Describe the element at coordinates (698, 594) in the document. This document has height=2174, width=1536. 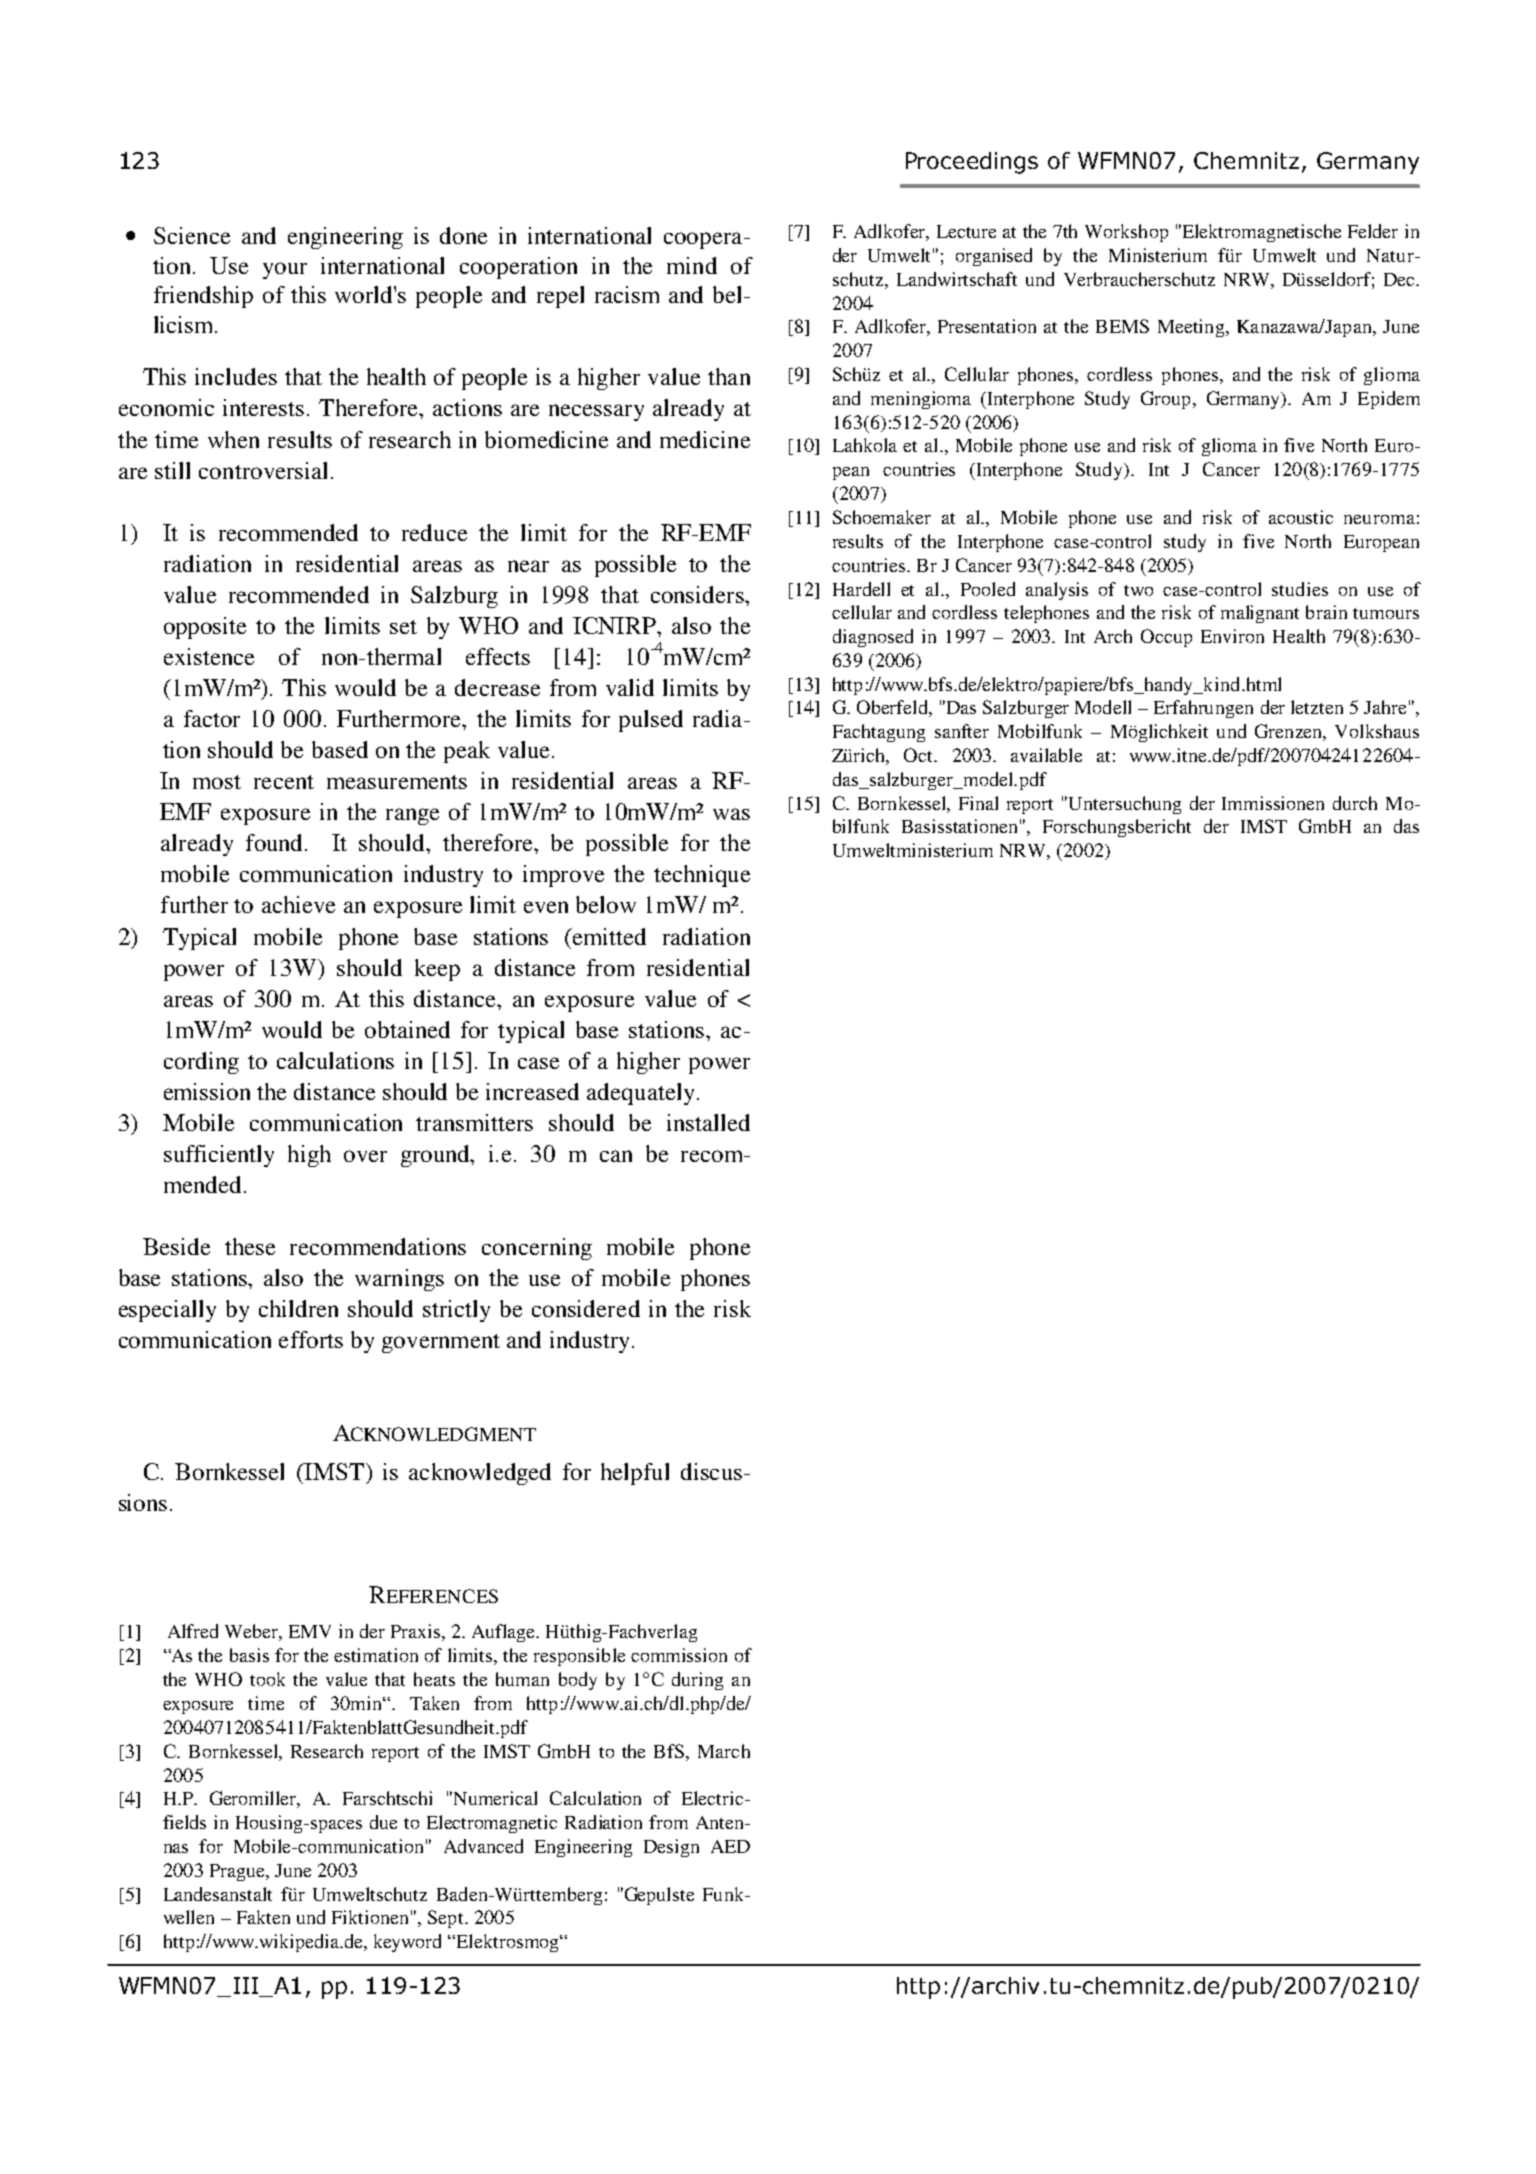
I see `considers` at that location.
